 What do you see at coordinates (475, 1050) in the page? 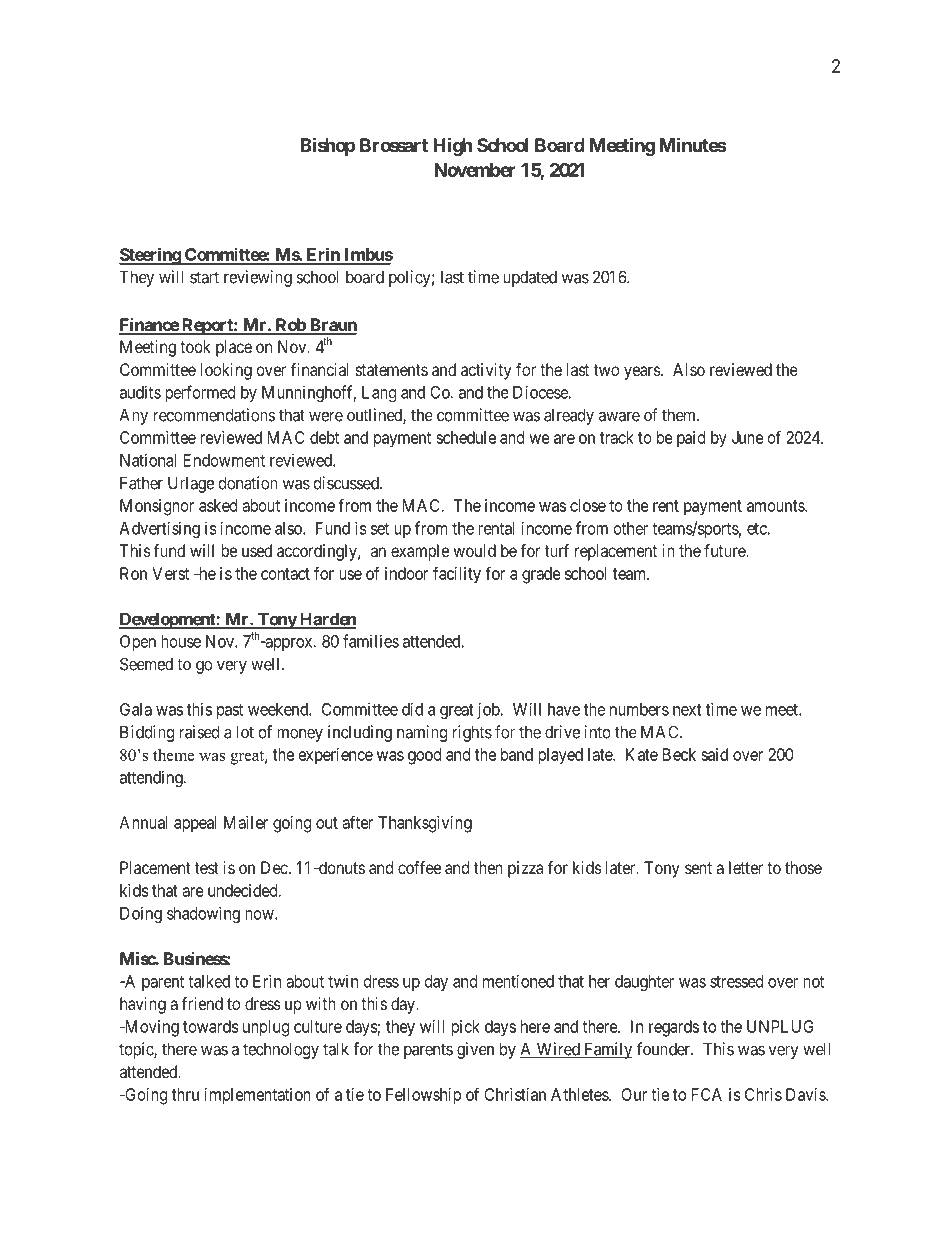
I see `given` at bounding box center [475, 1050].
